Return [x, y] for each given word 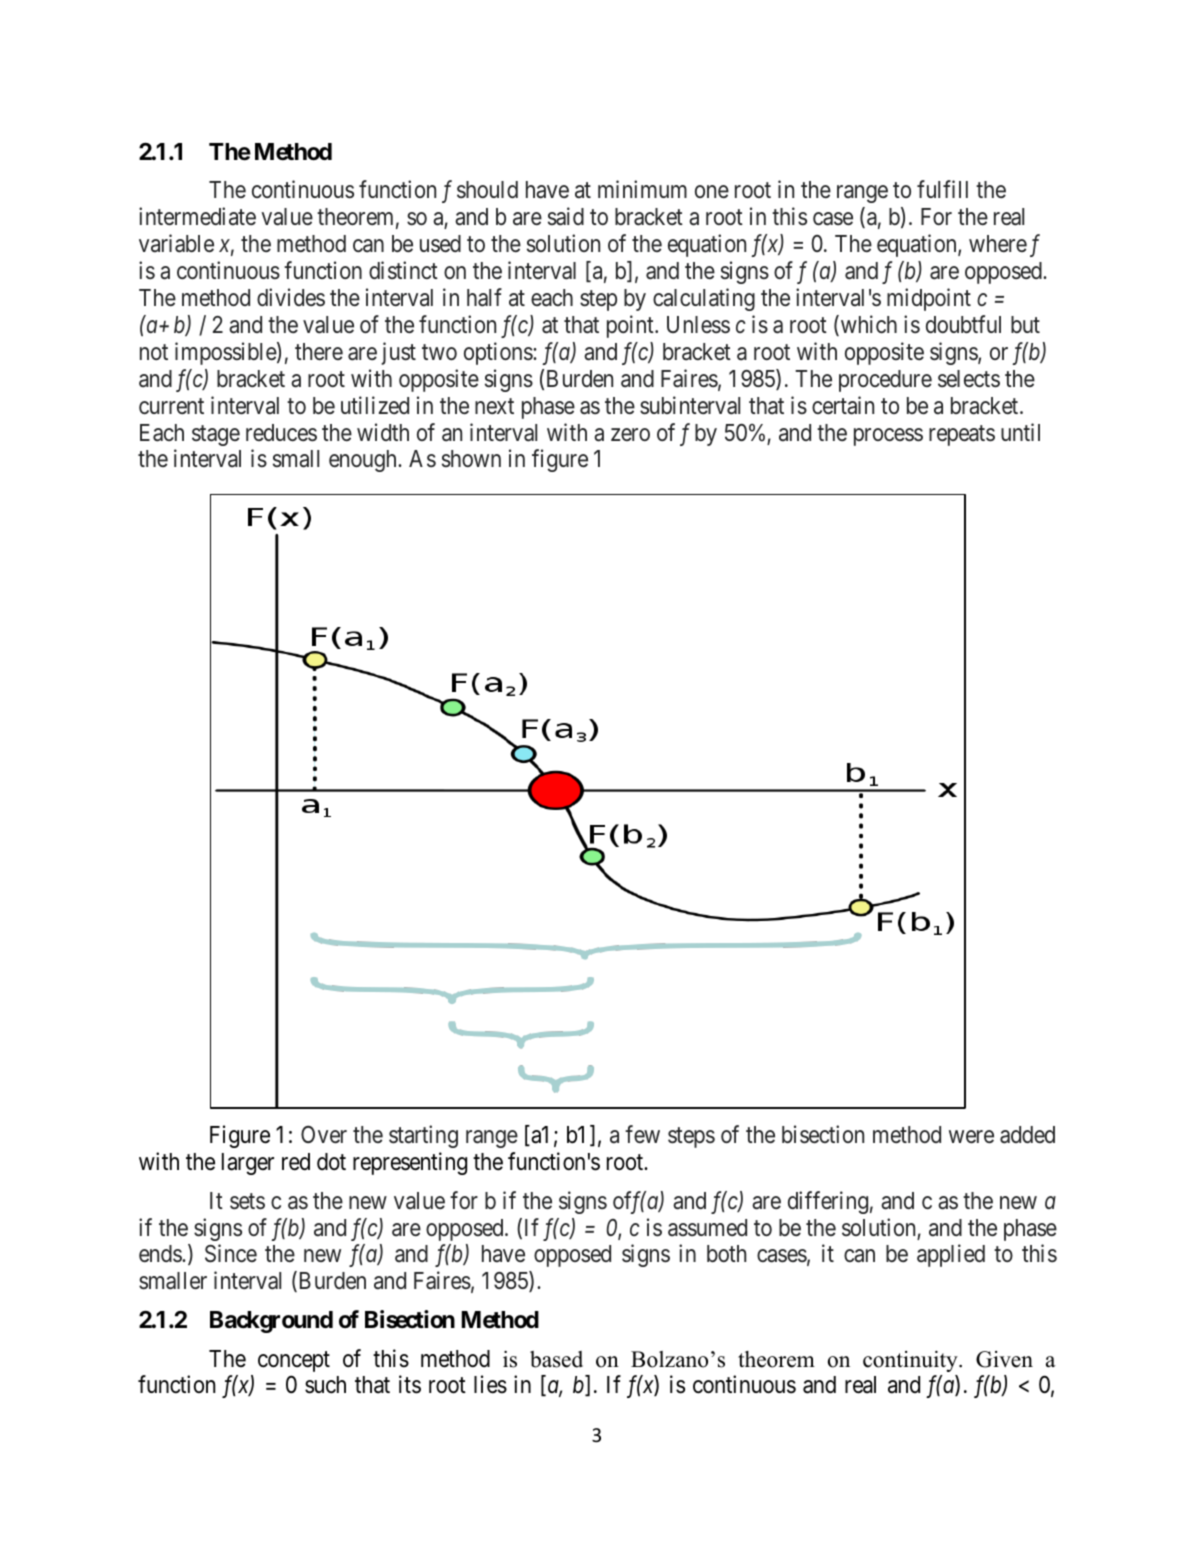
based [556, 1359]
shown [471, 458]
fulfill [942, 189]
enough [364, 461]
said [566, 216]
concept [294, 1361]
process [888, 437]
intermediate [197, 216]
